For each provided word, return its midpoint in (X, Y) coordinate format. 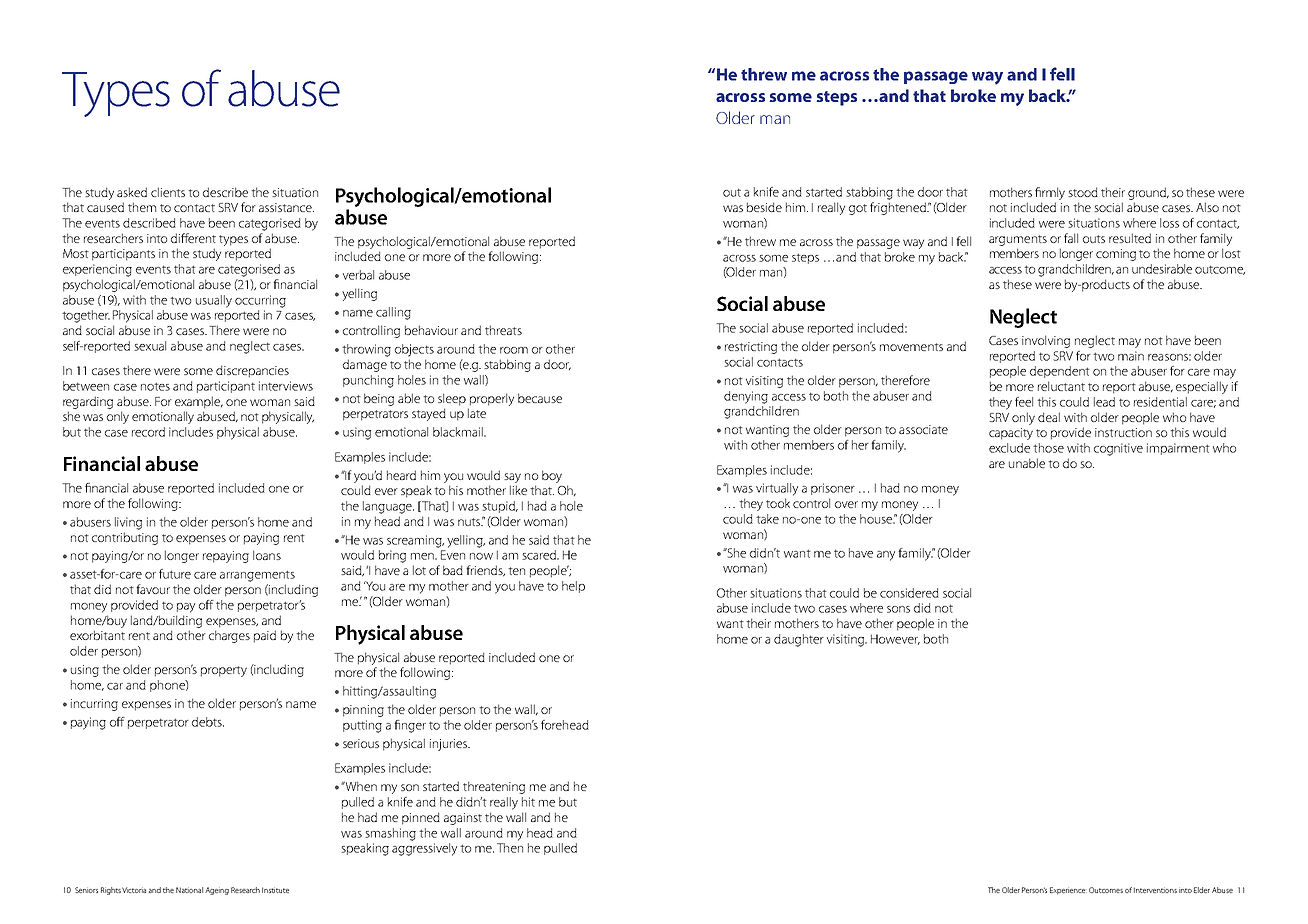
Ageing (217, 891)
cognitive (1118, 449)
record (148, 432)
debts (208, 722)
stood (1083, 192)
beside (764, 207)
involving (1046, 341)
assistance (286, 207)
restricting (751, 348)
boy (552, 476)
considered (909, 593)
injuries (450, 745)
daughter (799, 640)
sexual (150, 346)
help (573, 587)
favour (153, 589)
